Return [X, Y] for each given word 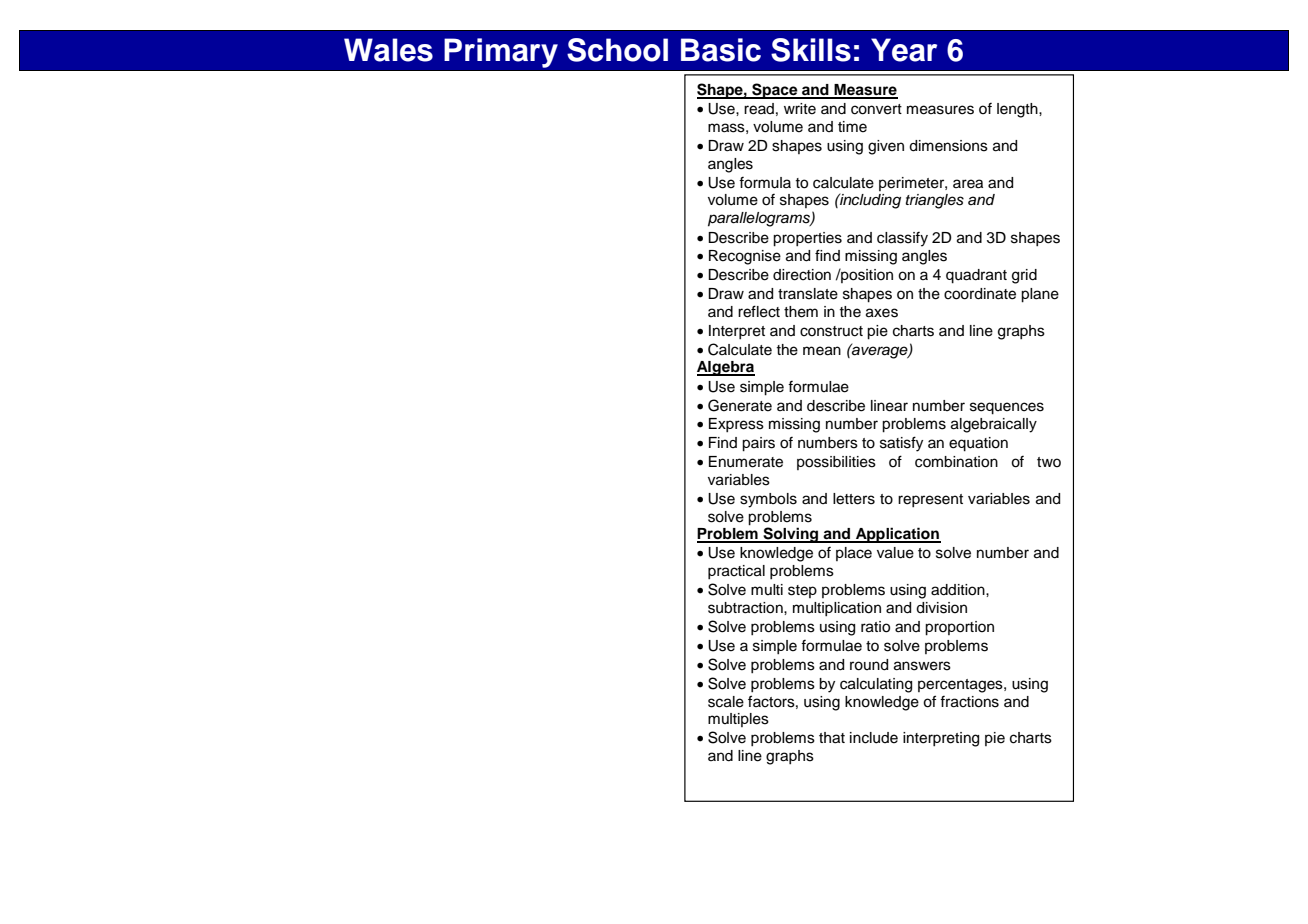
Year [904, 50]
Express [736, 425]
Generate [740, 405]
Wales [388, 50]
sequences [1007, 408]
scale [726, 702]
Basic [721, 50]
